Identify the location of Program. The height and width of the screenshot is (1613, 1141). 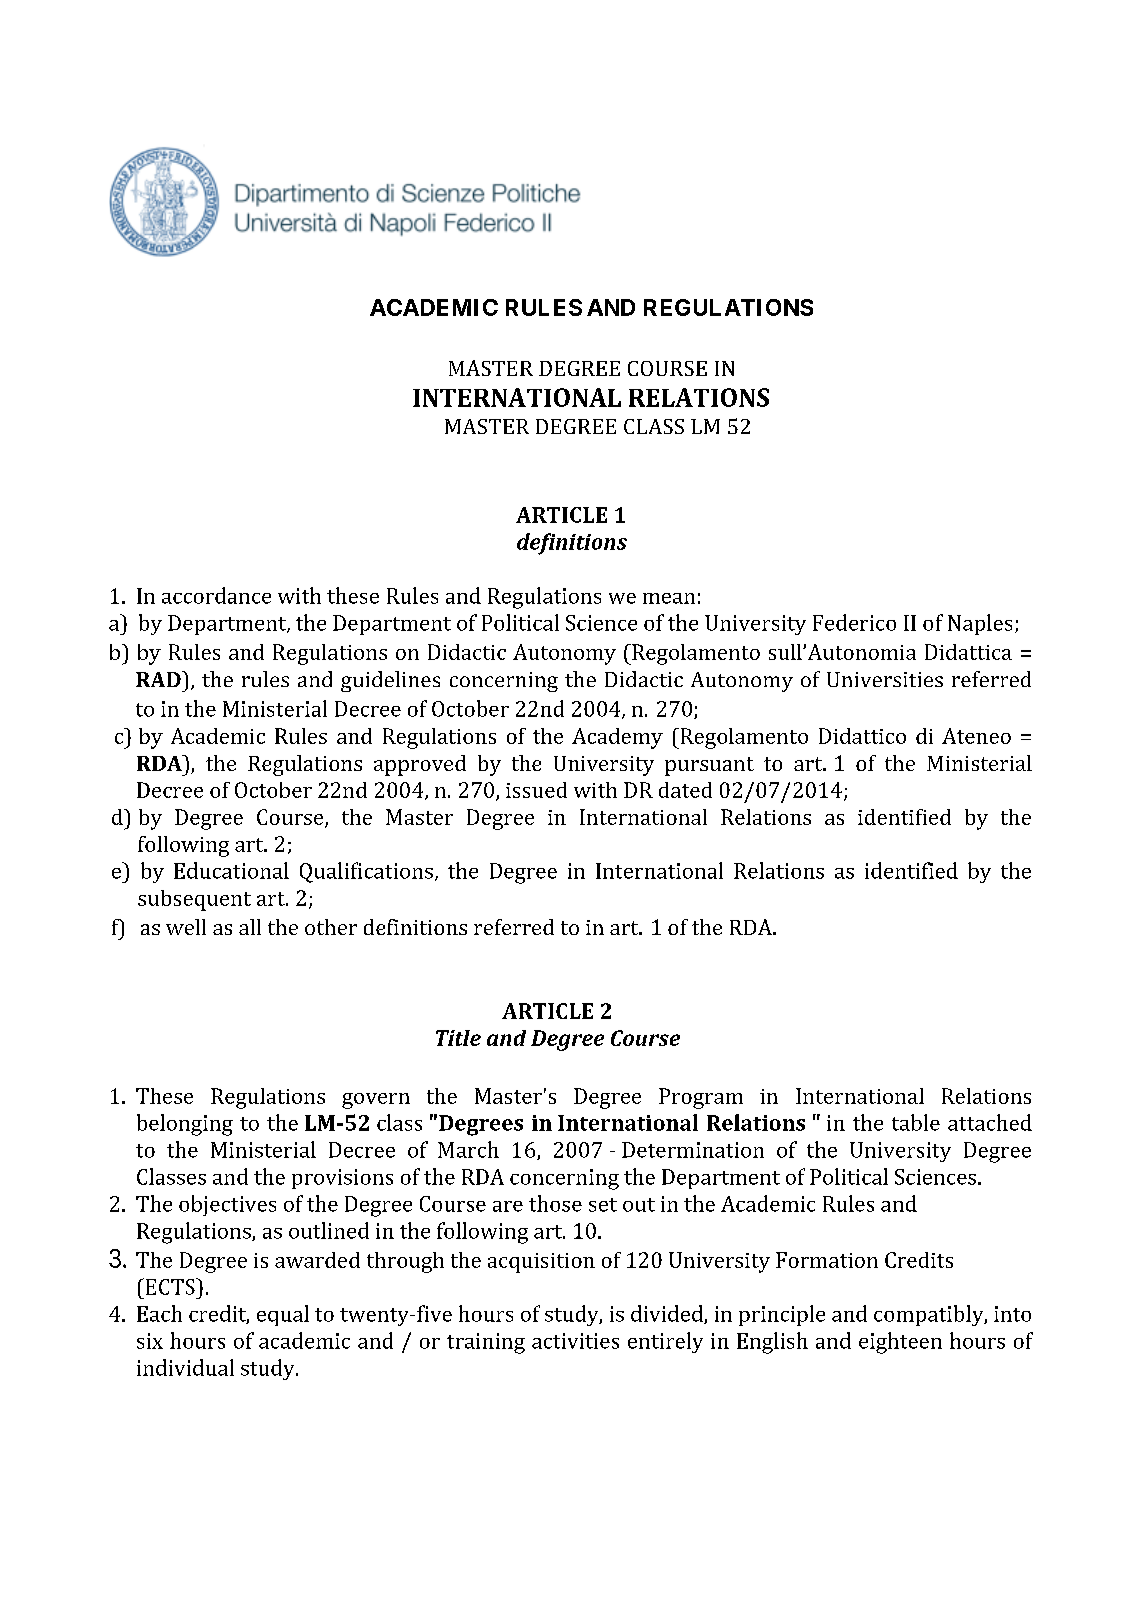
(701, 1098).
